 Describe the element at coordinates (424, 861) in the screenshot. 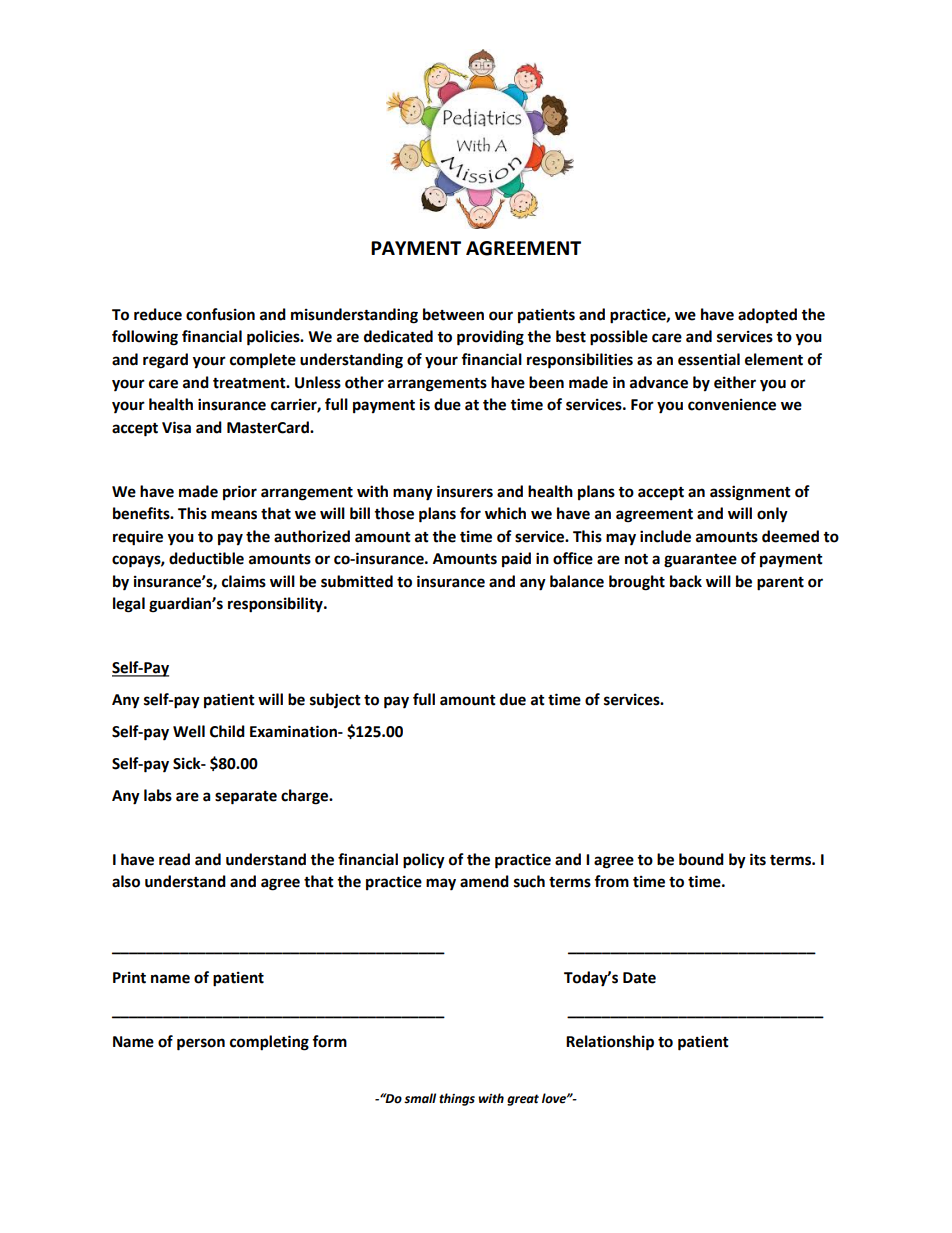

I see `policy` at that location.
